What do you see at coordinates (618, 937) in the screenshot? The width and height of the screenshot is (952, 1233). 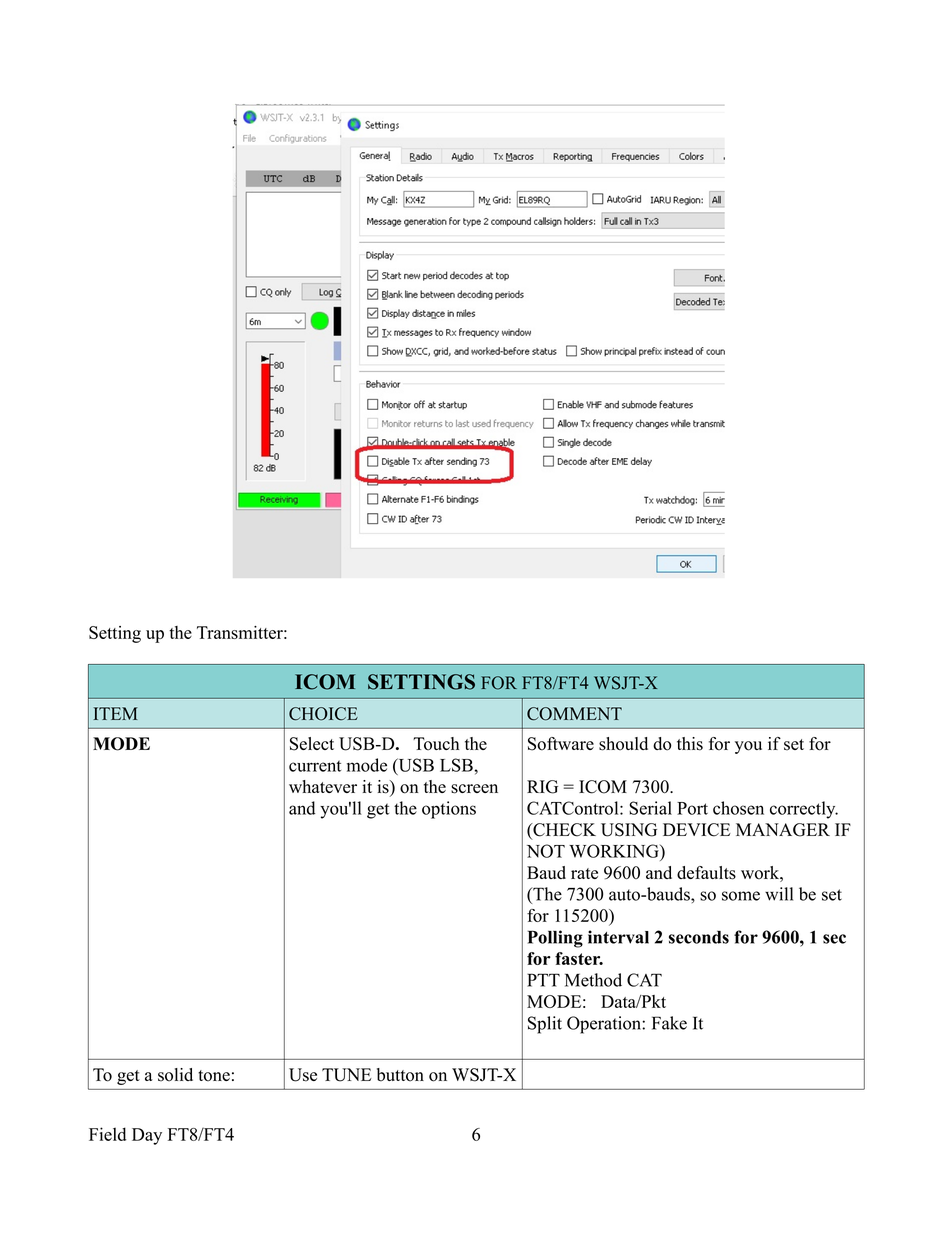 I see `interval` at bounding box center [618, 937].
